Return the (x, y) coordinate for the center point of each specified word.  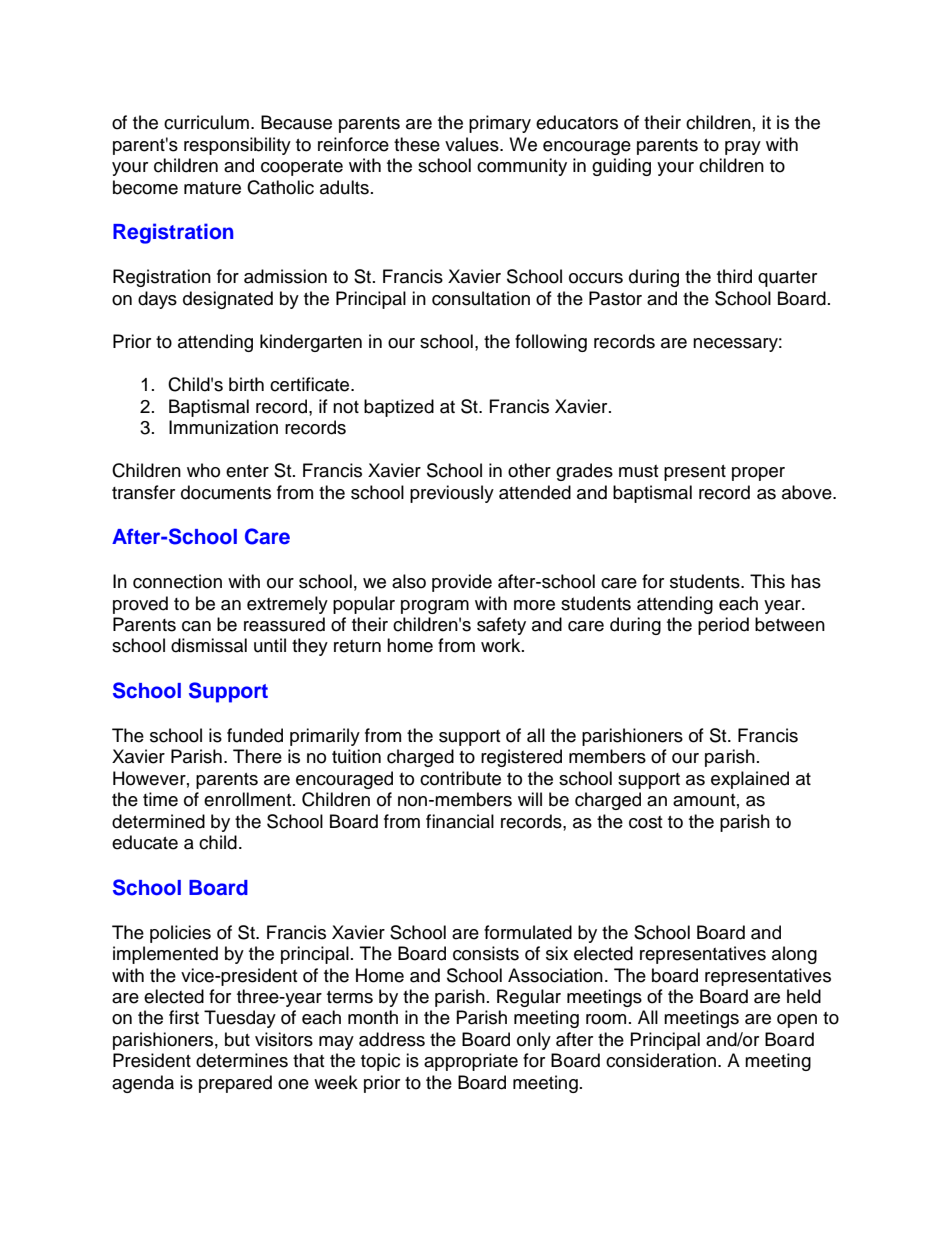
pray (743, 148)
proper (758, 474)
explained (750, 780)
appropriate (471, 1062)
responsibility (237, 146)
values (473, 144)
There (257, 756)
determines (242, 1060)
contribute (460, 778)
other (529, 470)
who (203, 470)
